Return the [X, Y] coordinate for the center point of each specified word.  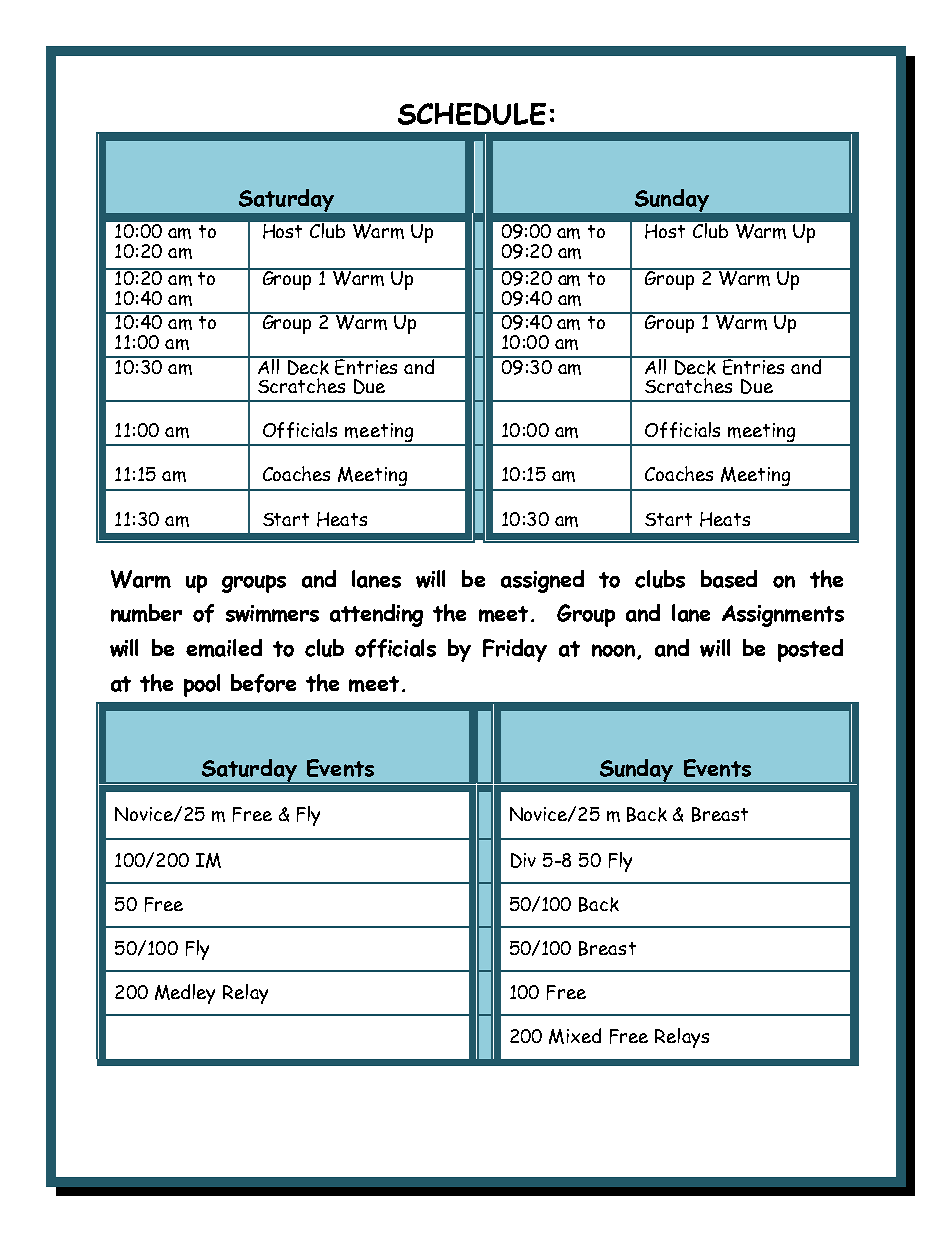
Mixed [575, 1036]
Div [523, 860]
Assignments [783, 616]
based [729, 579]
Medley [185, 994]
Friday [515, 650]
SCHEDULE [472, 114]
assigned [542, 581]
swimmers [272, 613]
